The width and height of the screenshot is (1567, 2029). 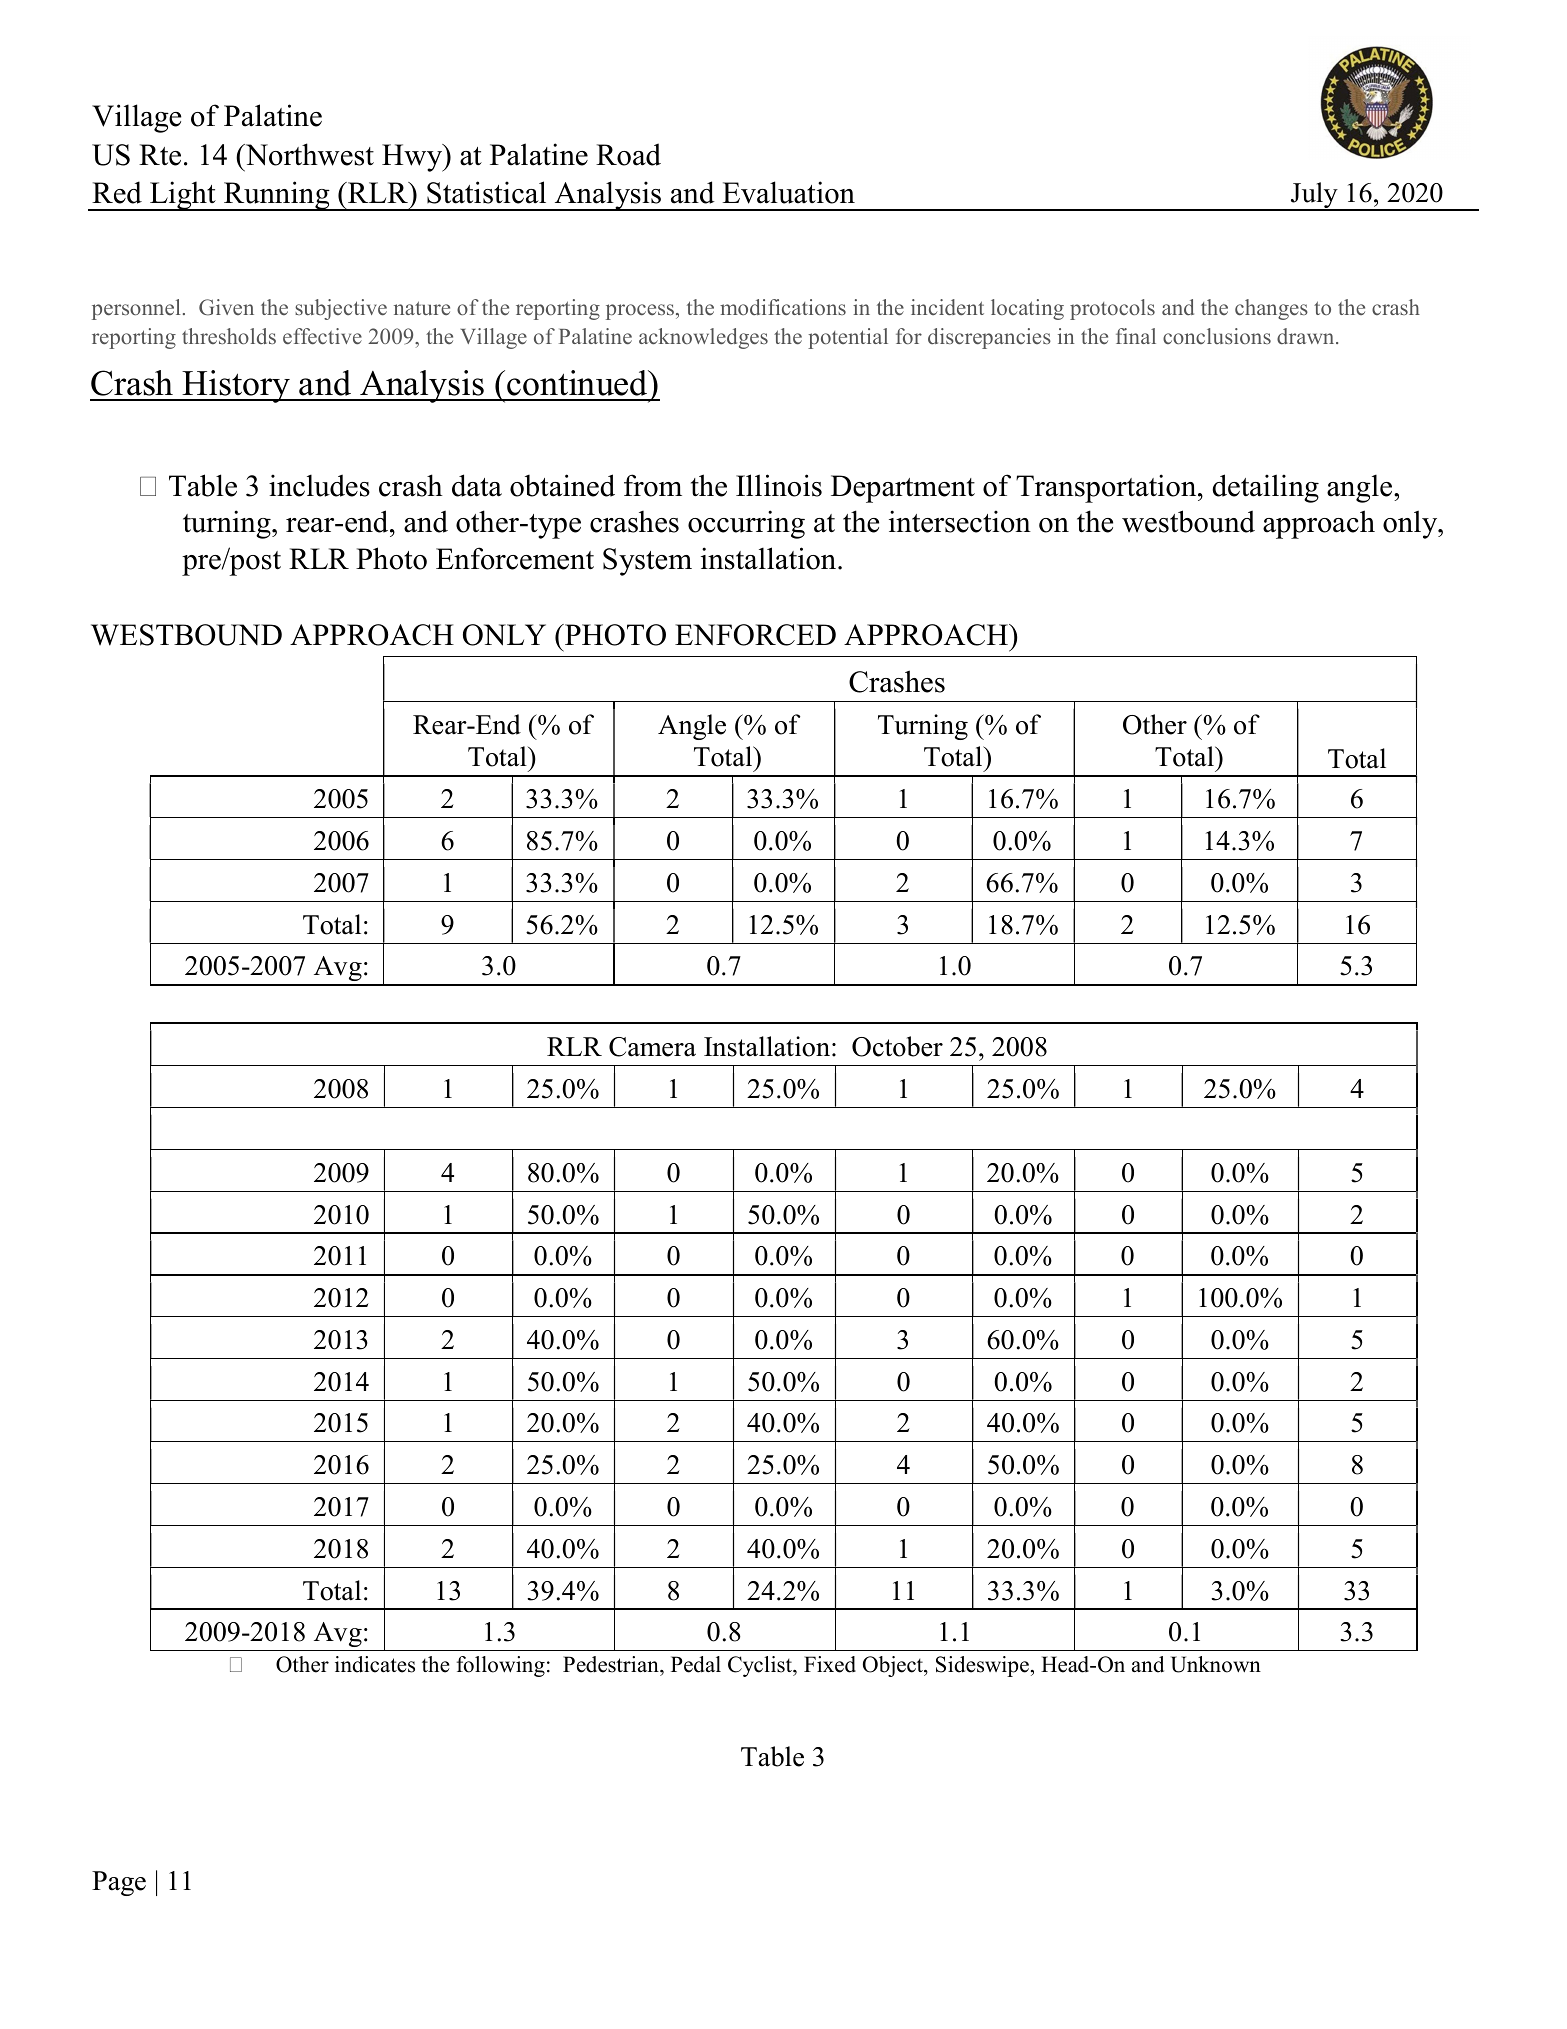 What do you see at coordinates (897, 1046) in the screenshot?
I see `October` at bounding box center [897, 1046].
